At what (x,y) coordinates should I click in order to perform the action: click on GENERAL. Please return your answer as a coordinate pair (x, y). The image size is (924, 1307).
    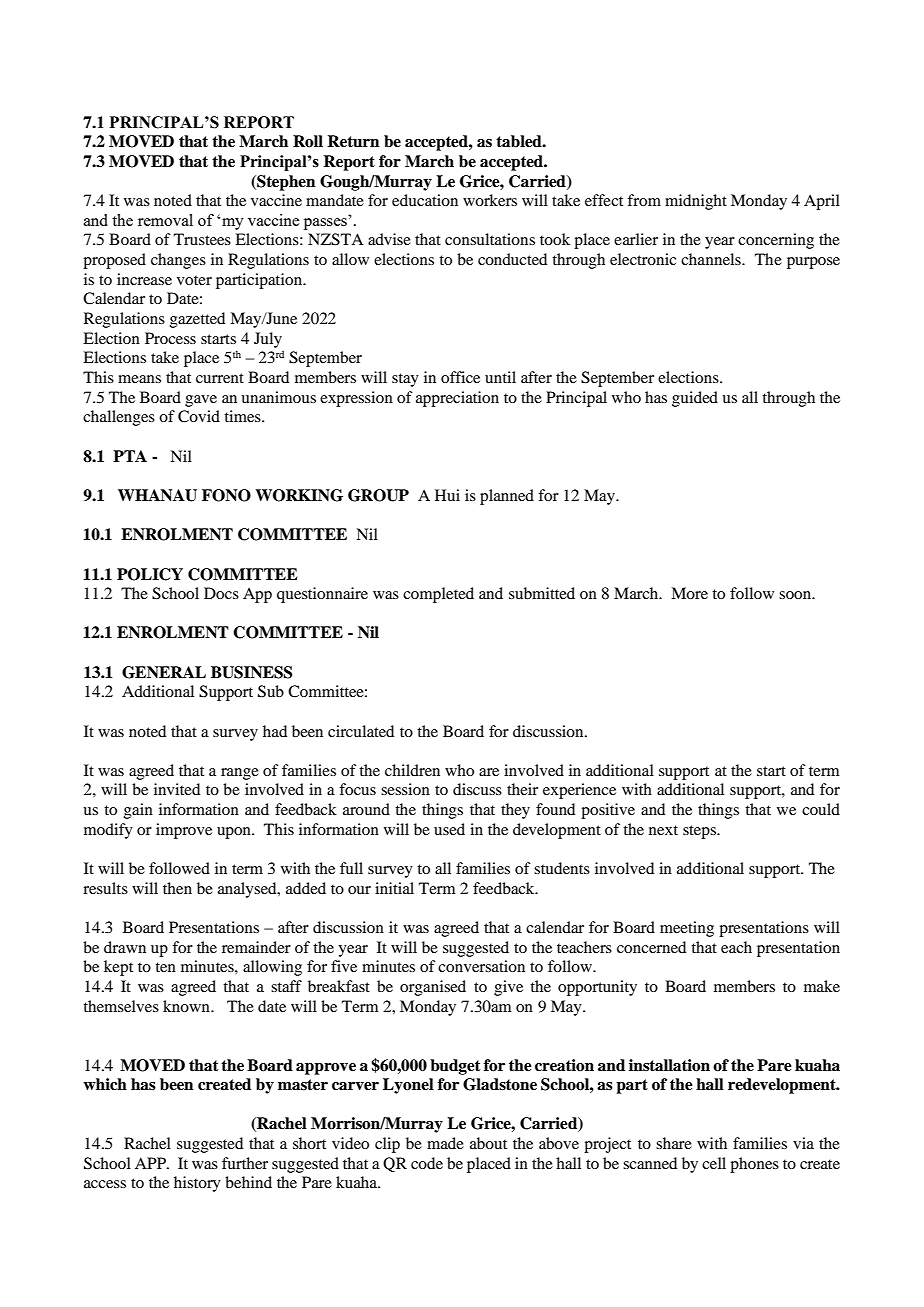
    Looking at the image, I should click on (164, 672).
